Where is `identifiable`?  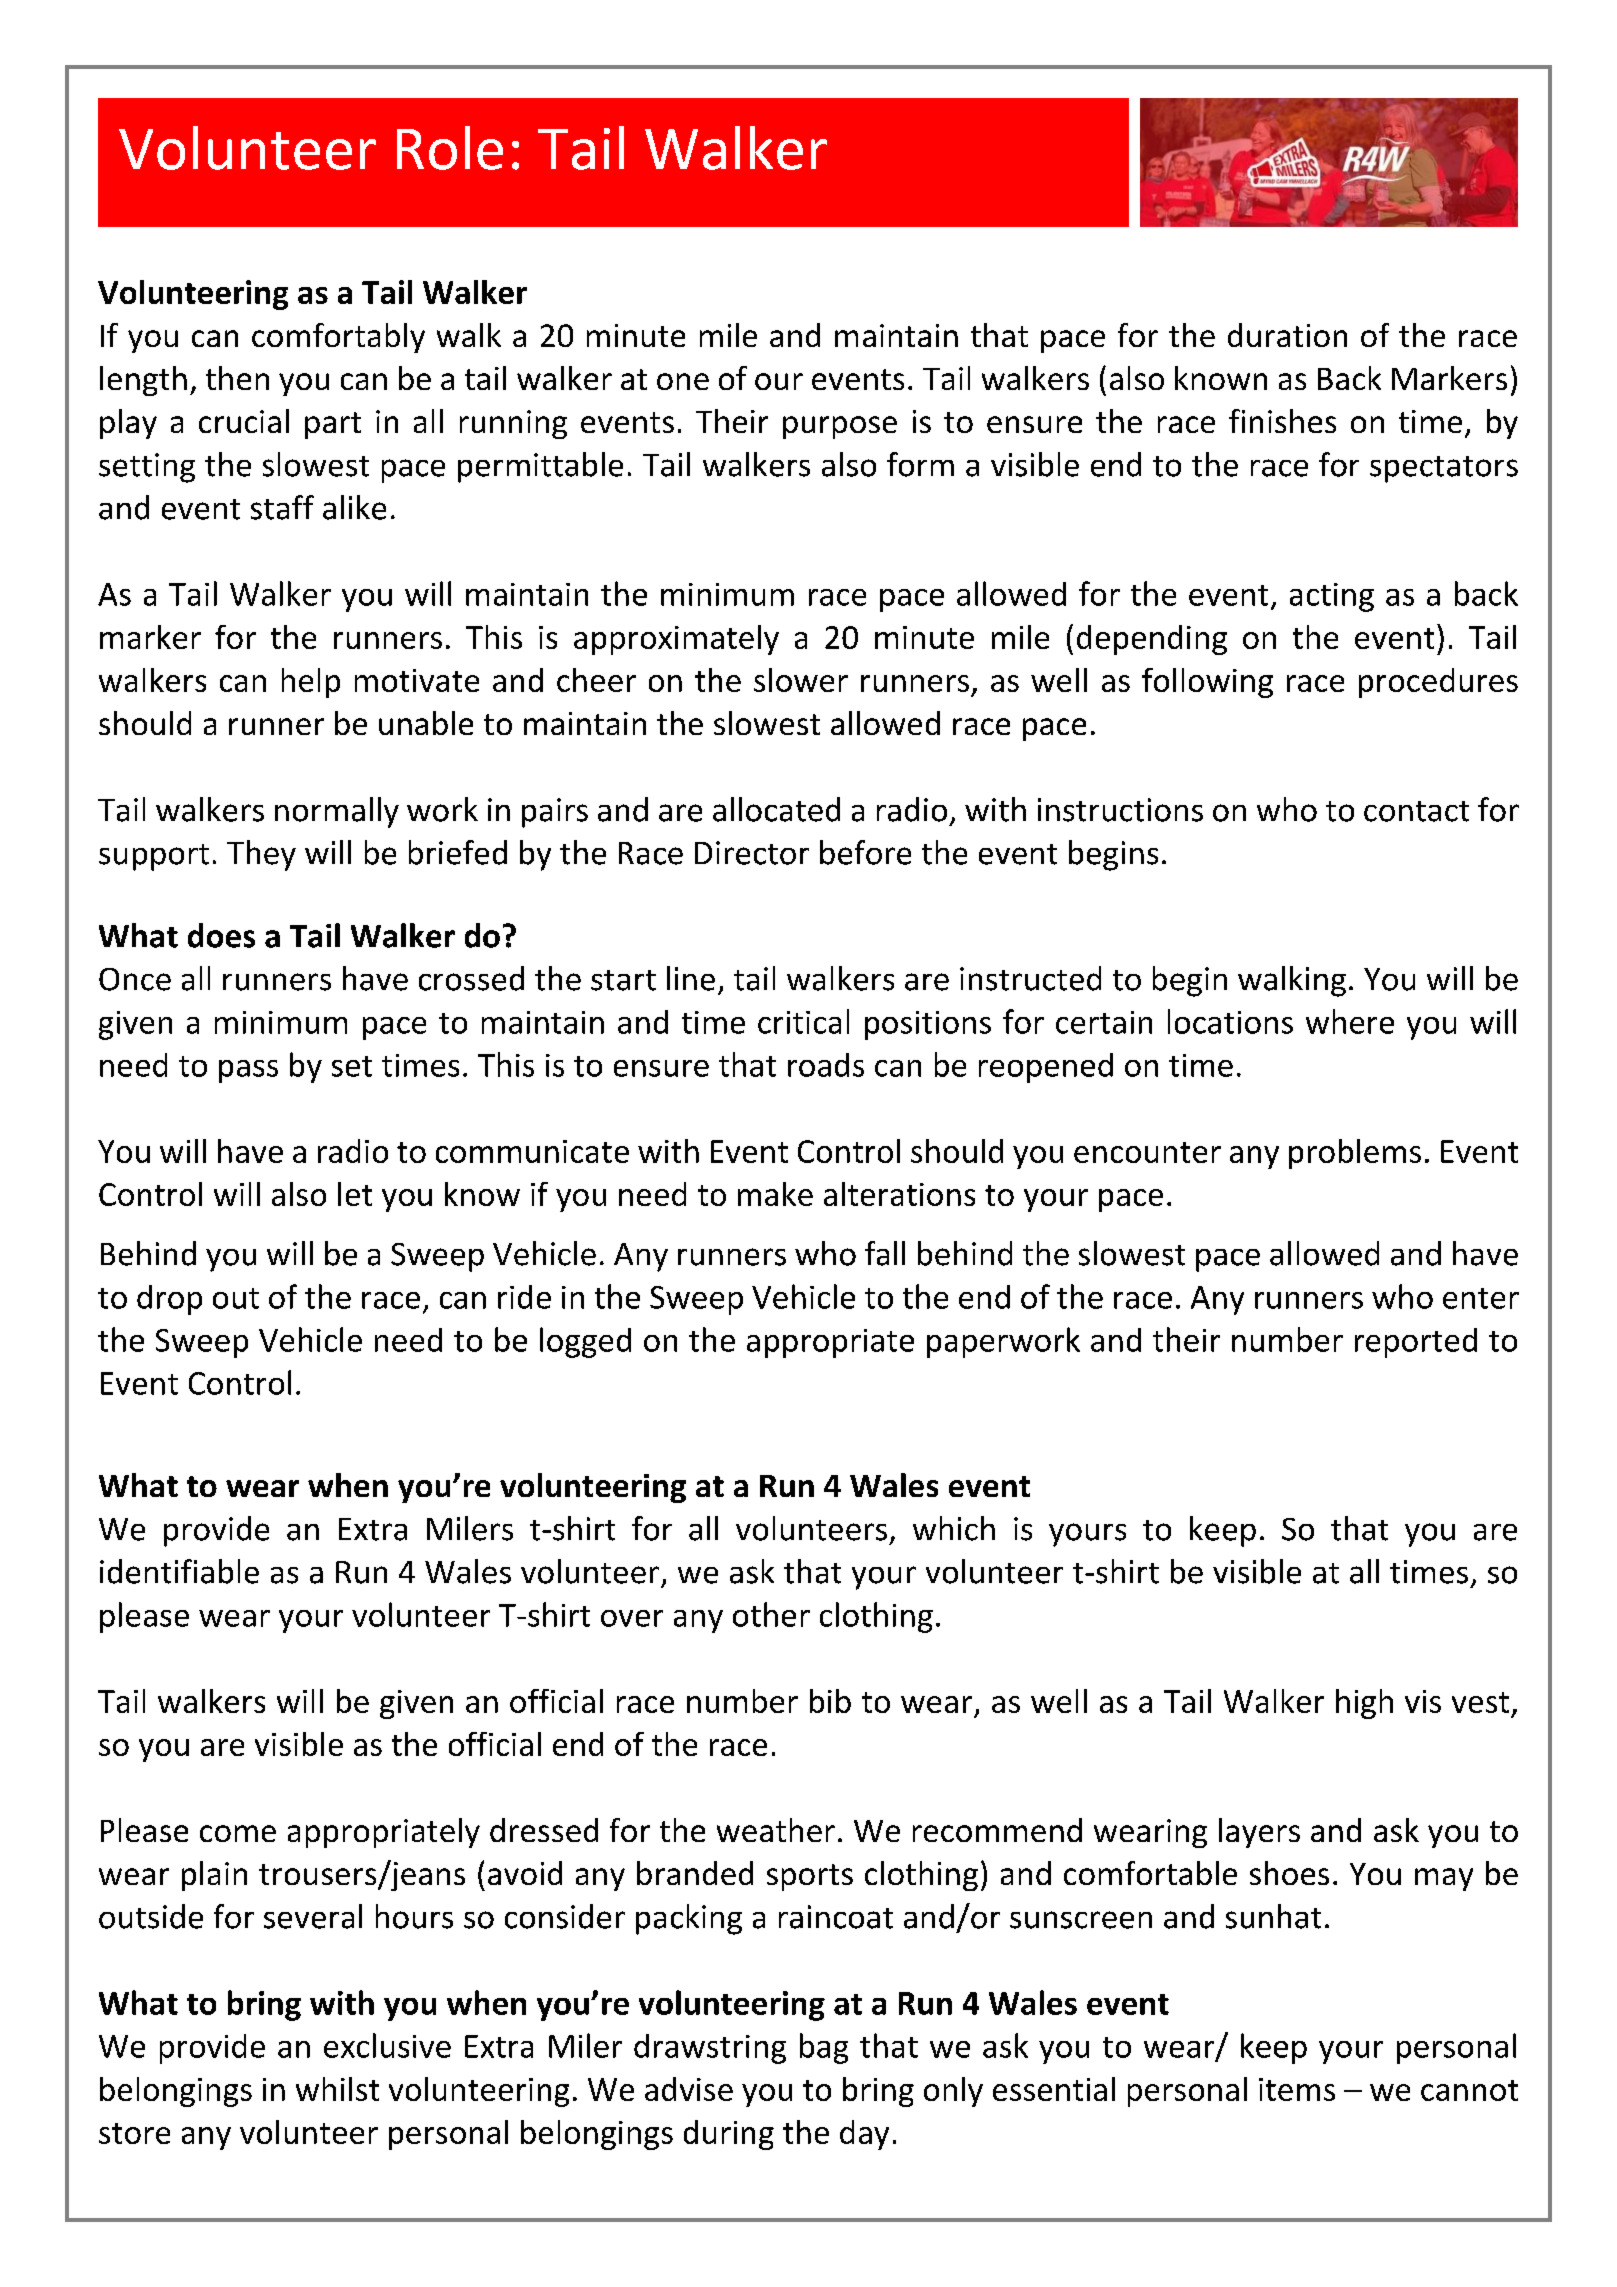 identifiable is located at coordinates (179, 1571).
